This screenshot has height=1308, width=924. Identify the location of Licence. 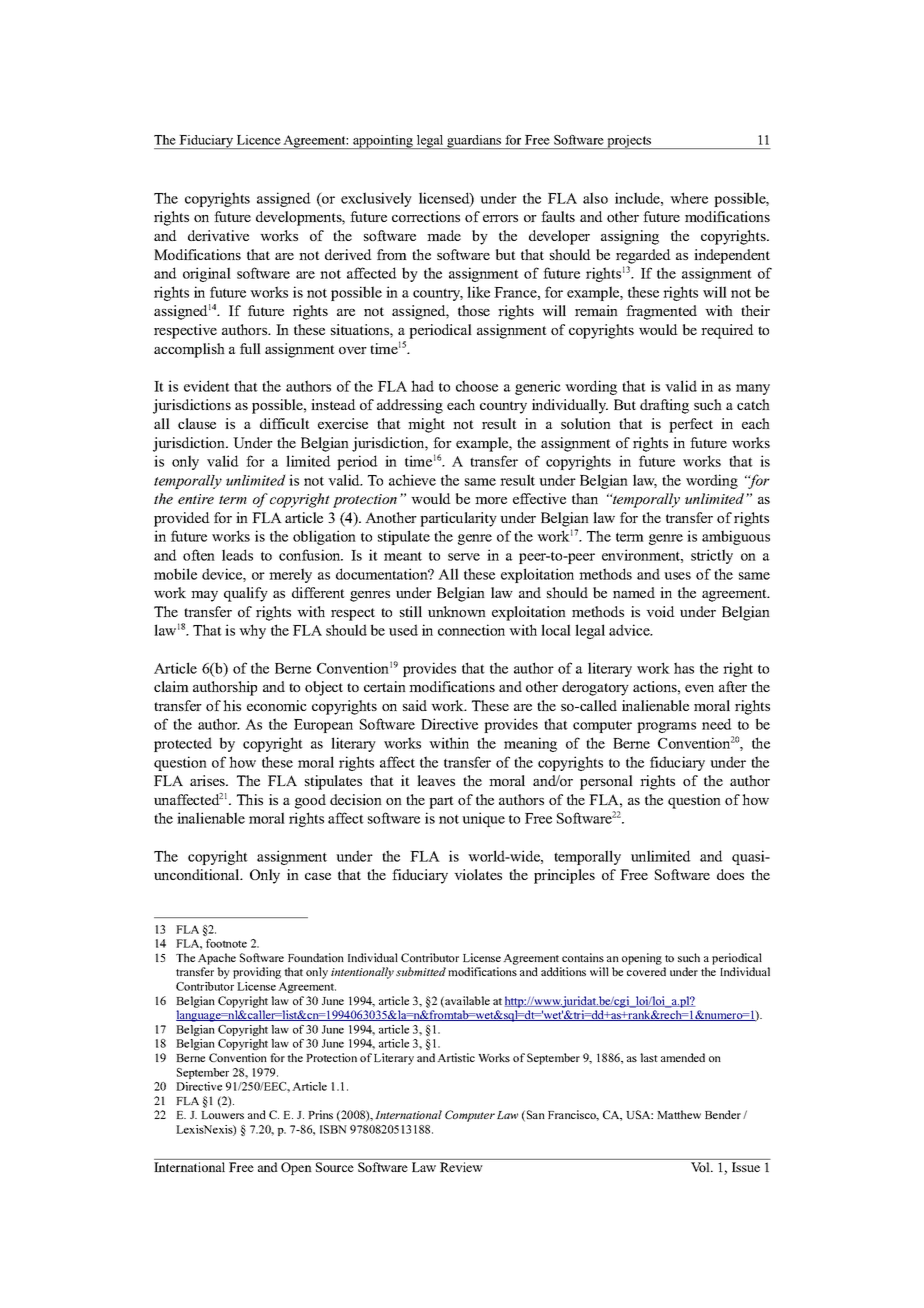
(259, 140).
